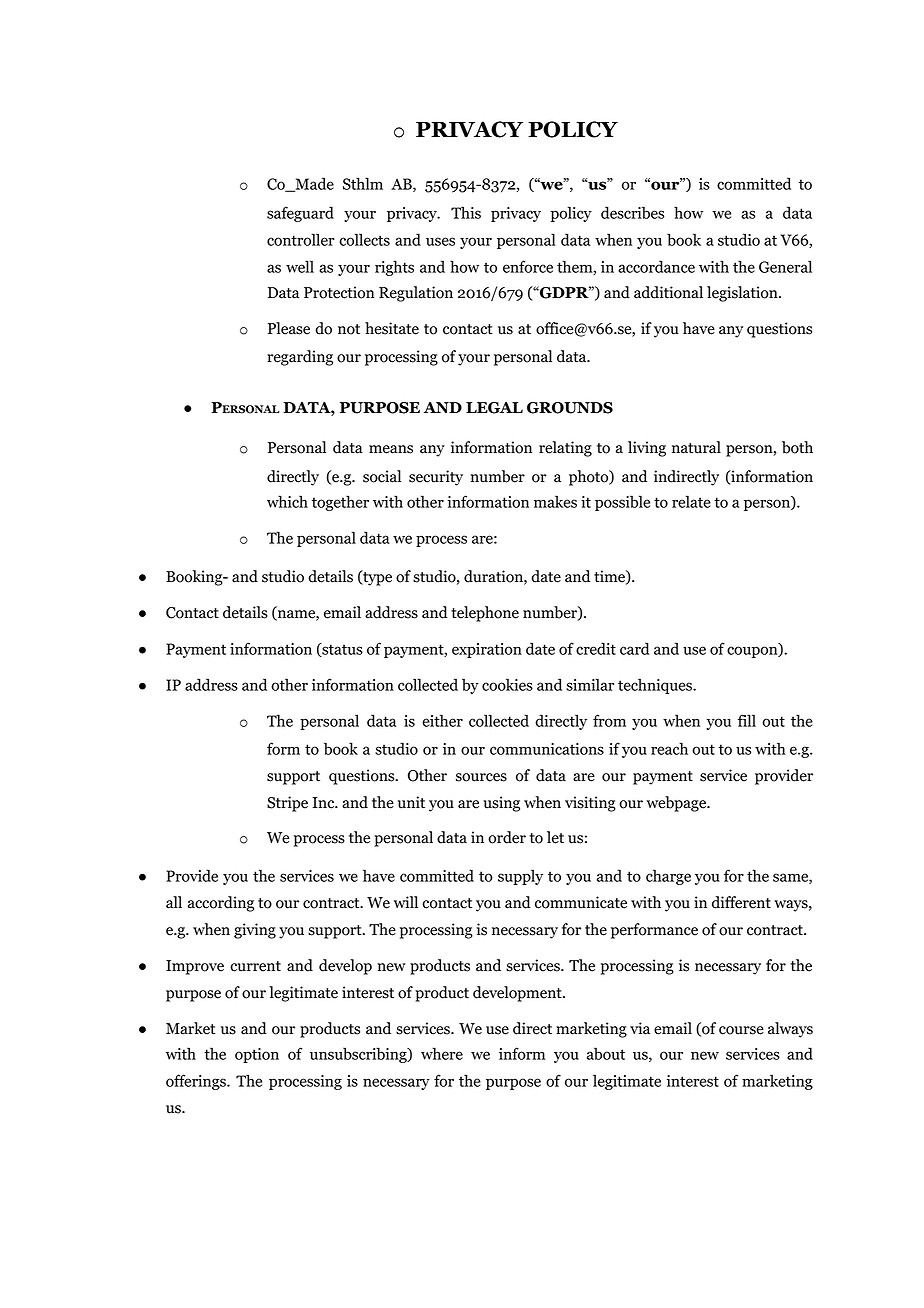 This screenshot has width=924, height=1308. Describe the element at coordinates (466, 212) in the screenshot. I see `This` at that location.
